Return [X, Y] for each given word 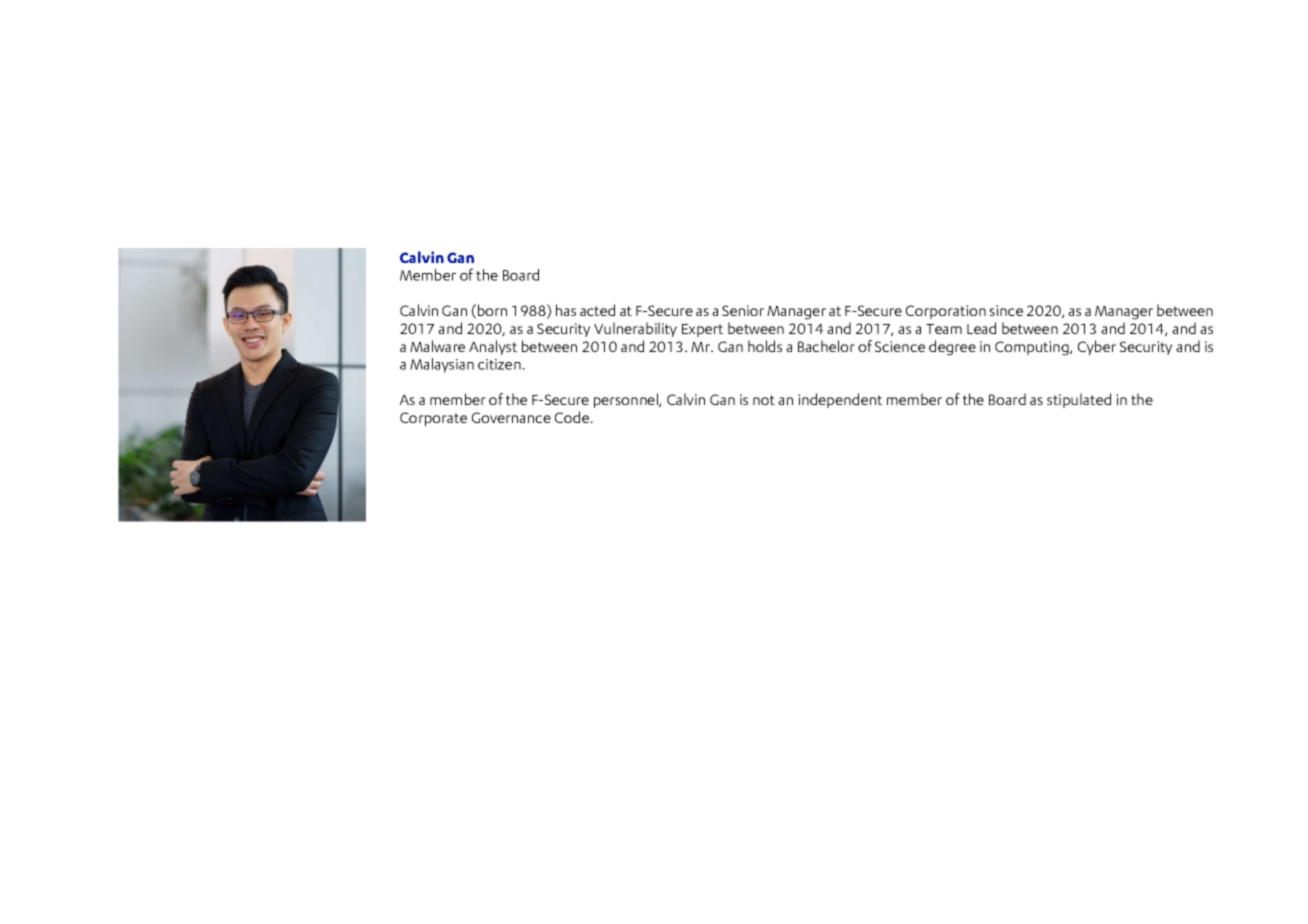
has [566, 310]
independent [840, 400]
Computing [1033, 348]
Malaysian [442, 365]
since [1006, 310]
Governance [511, 417]
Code [573, 417]
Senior [743, 310]
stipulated [1079, 400]
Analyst [493, 347]
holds [765, 346]
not [764, 400]
